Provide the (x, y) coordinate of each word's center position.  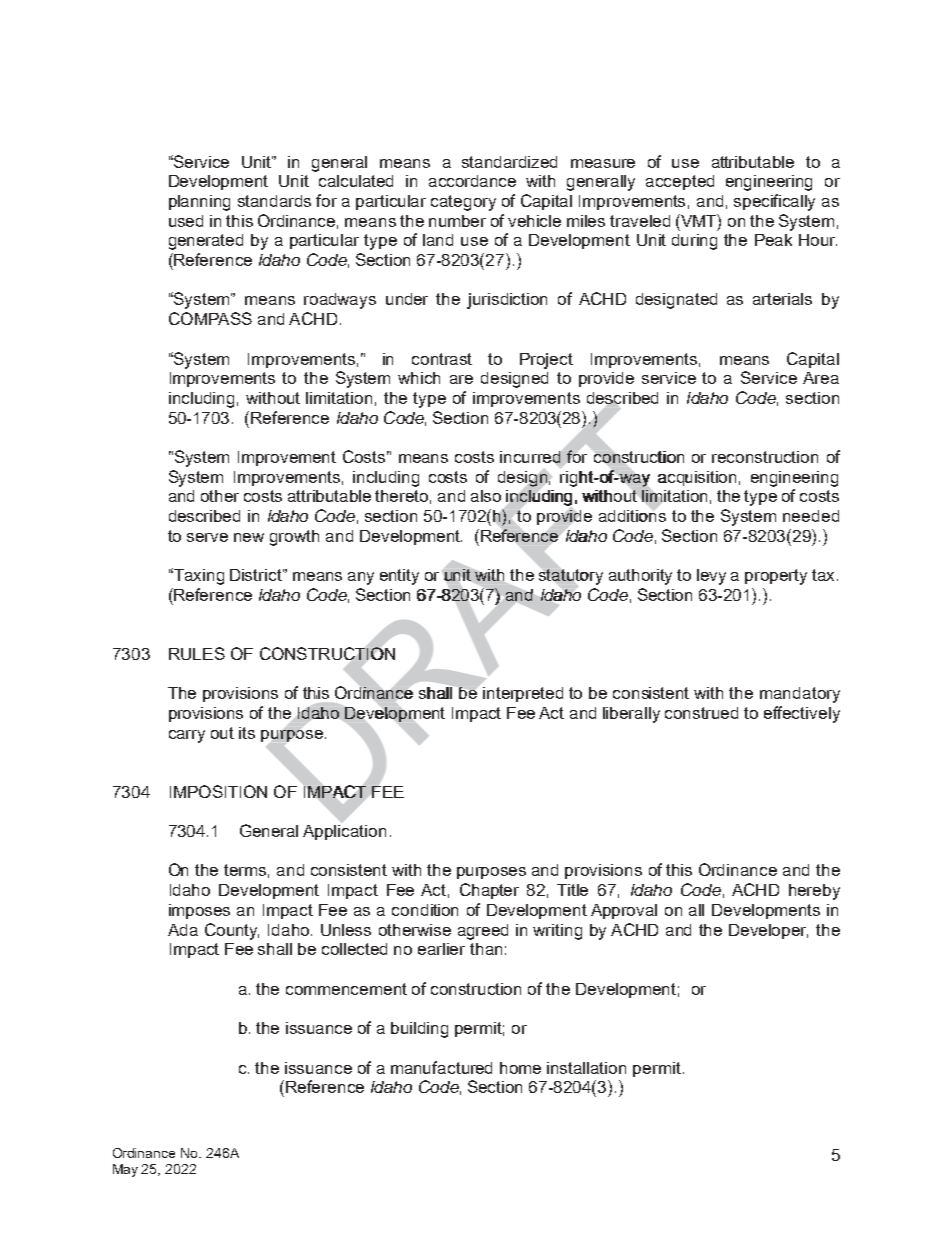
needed (811, 516)
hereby (814, 892)
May (125, 1170)
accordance (472, 181)
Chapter (489, 891)
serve (207, 537)
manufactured (441, 1067)
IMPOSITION (218, 791)
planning (199, 203)
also (486, 496)
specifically (774, 202)
